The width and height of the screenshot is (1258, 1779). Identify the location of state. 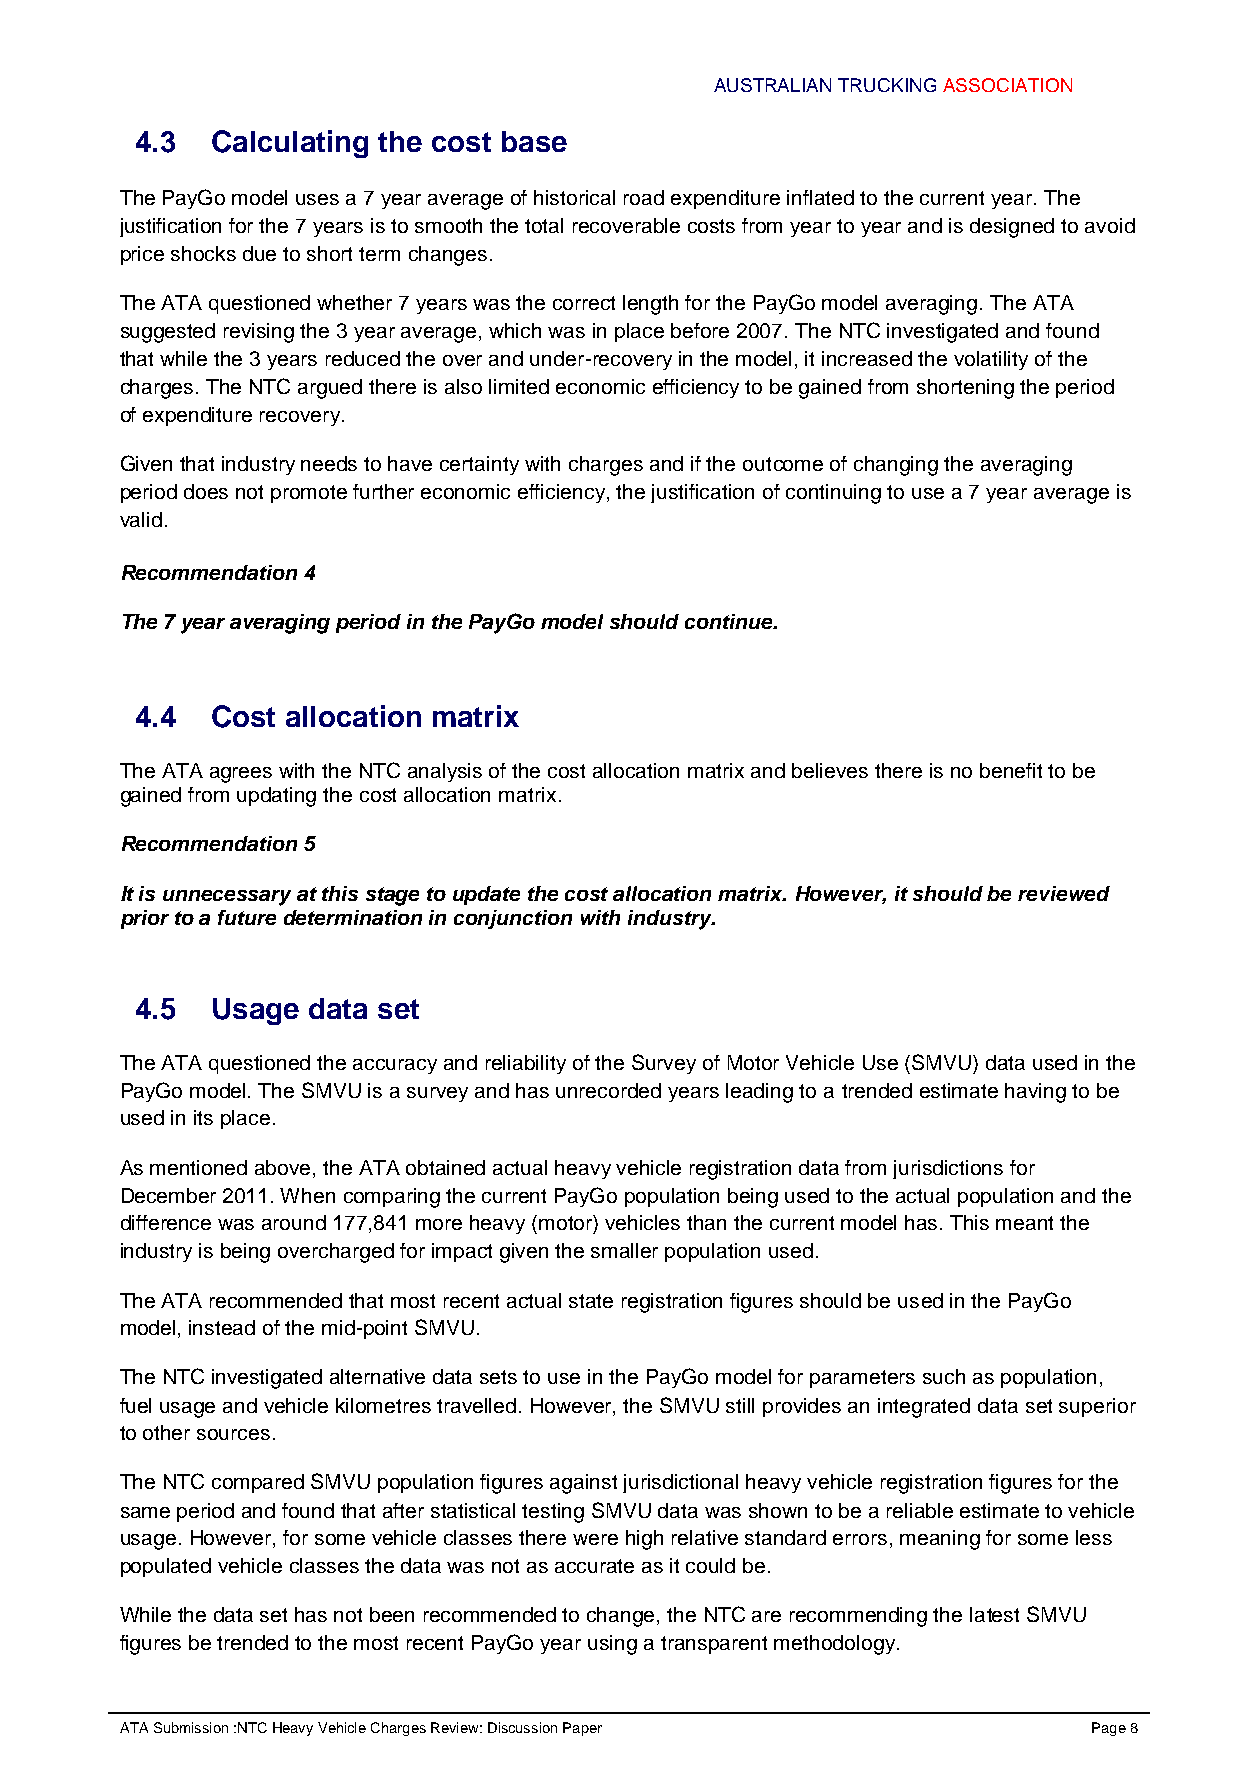
(591, 1301).
